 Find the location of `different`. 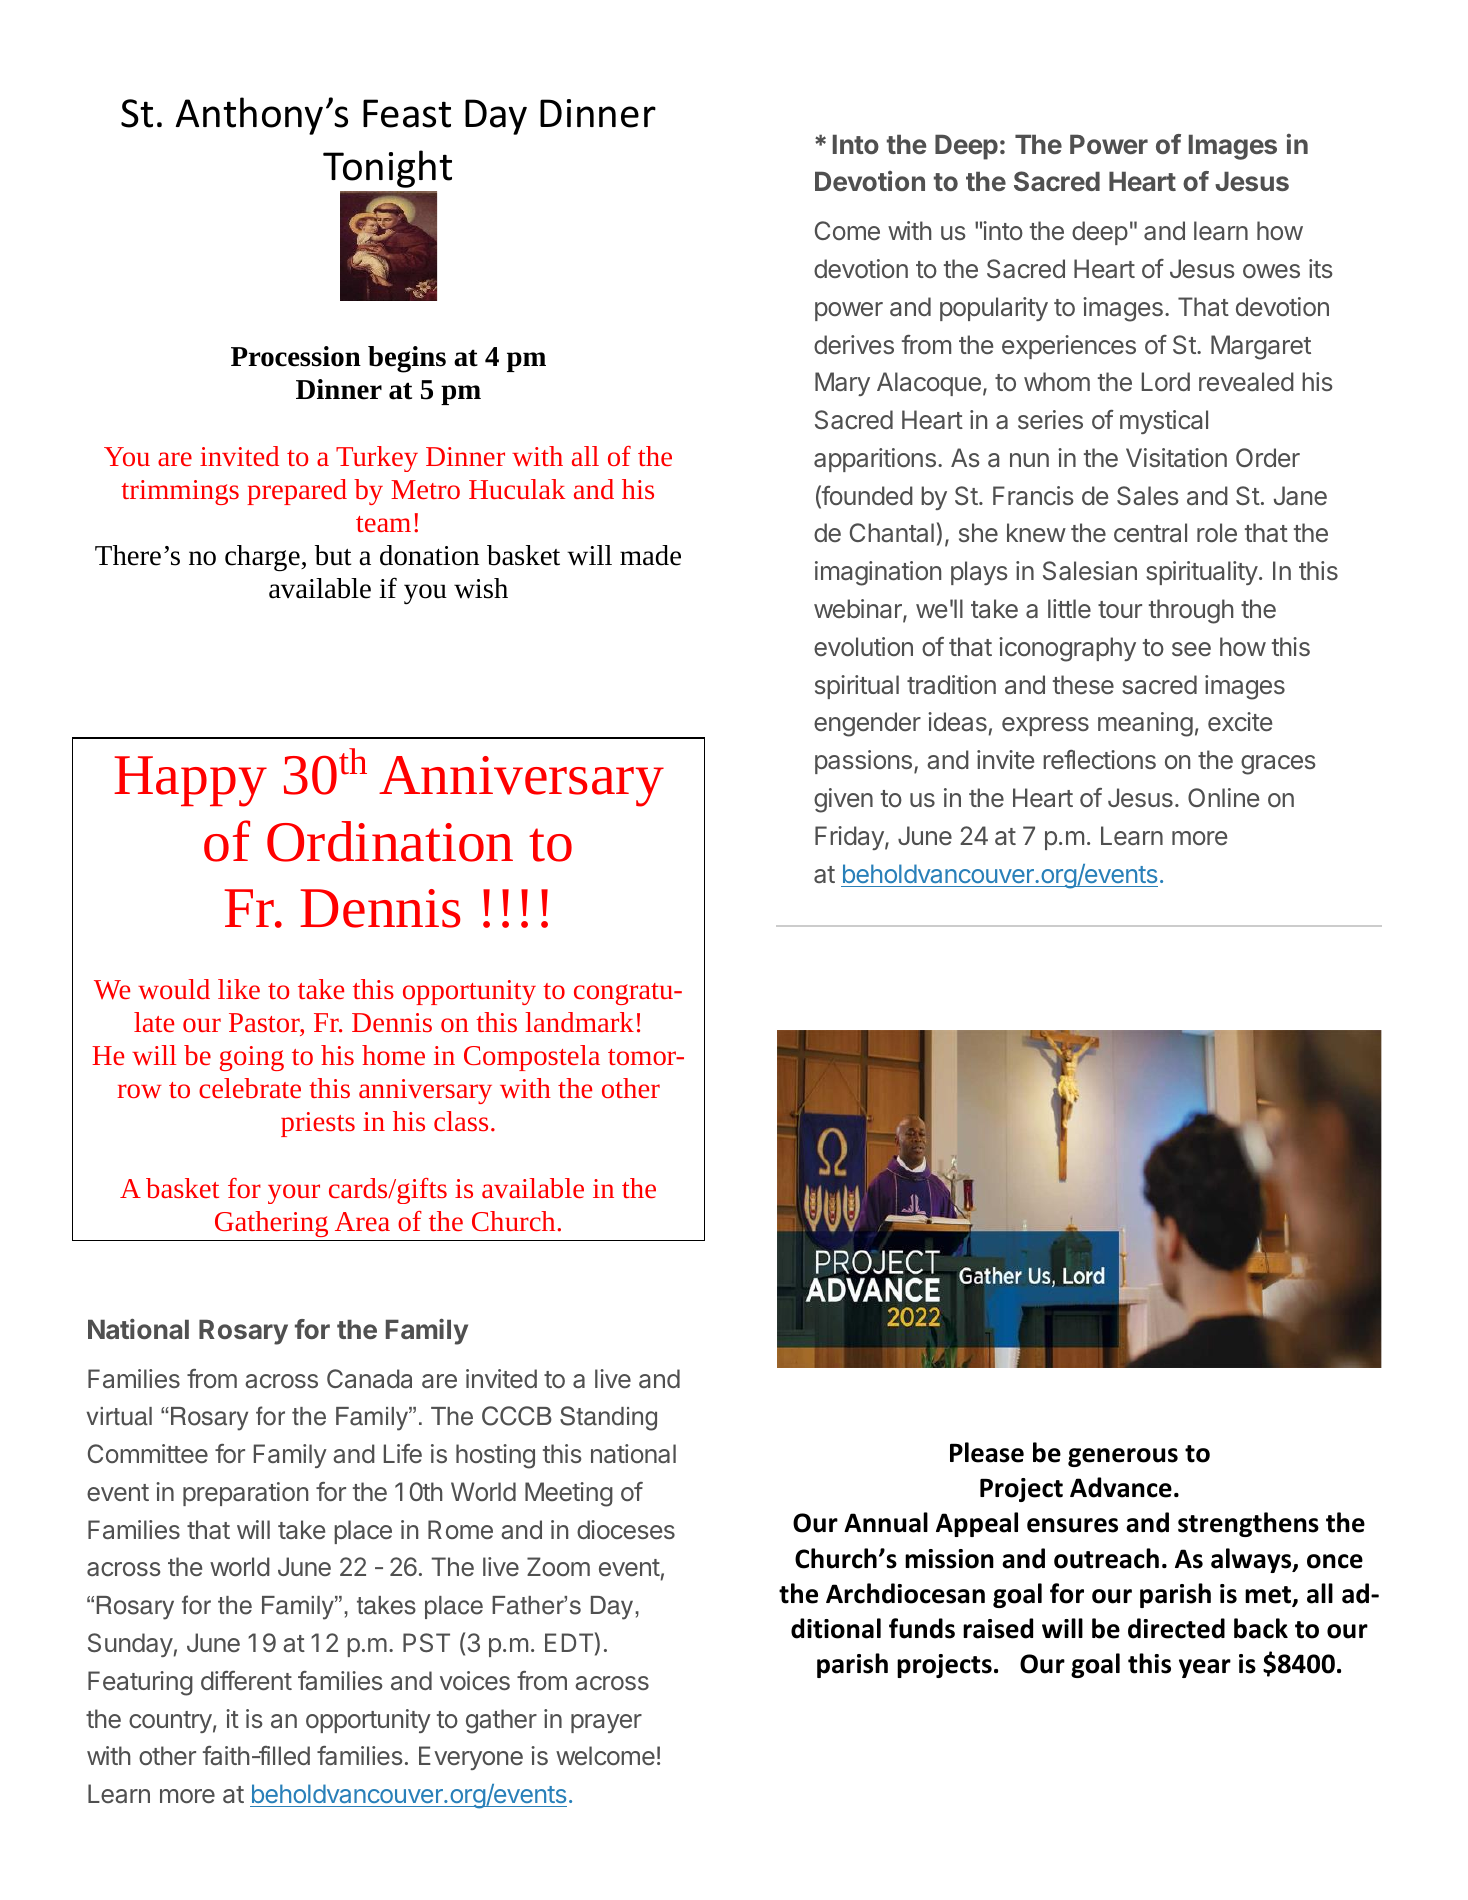

different is located at coordinates (246, 1680).
